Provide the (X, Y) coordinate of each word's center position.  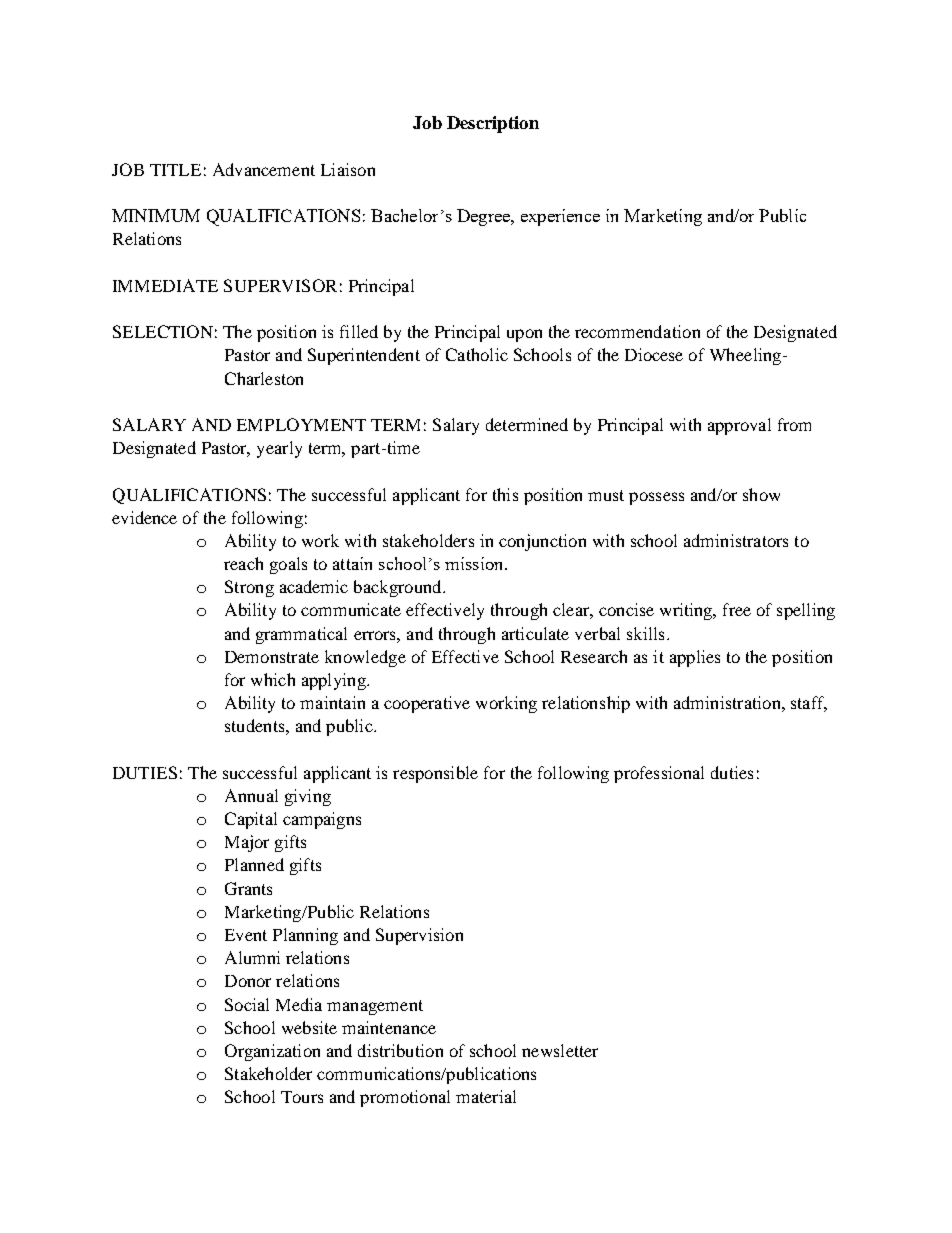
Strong (249, 588)
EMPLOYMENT (301, 424)
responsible (435, 774)
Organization (272, 1052)
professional (659, 774)
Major (247, 843)
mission (475, 563)
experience (560, 217)
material (486, 1096)
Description (493, 124)
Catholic (477, 354)
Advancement (264, 169)
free (737, 609)
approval (739, 426)
